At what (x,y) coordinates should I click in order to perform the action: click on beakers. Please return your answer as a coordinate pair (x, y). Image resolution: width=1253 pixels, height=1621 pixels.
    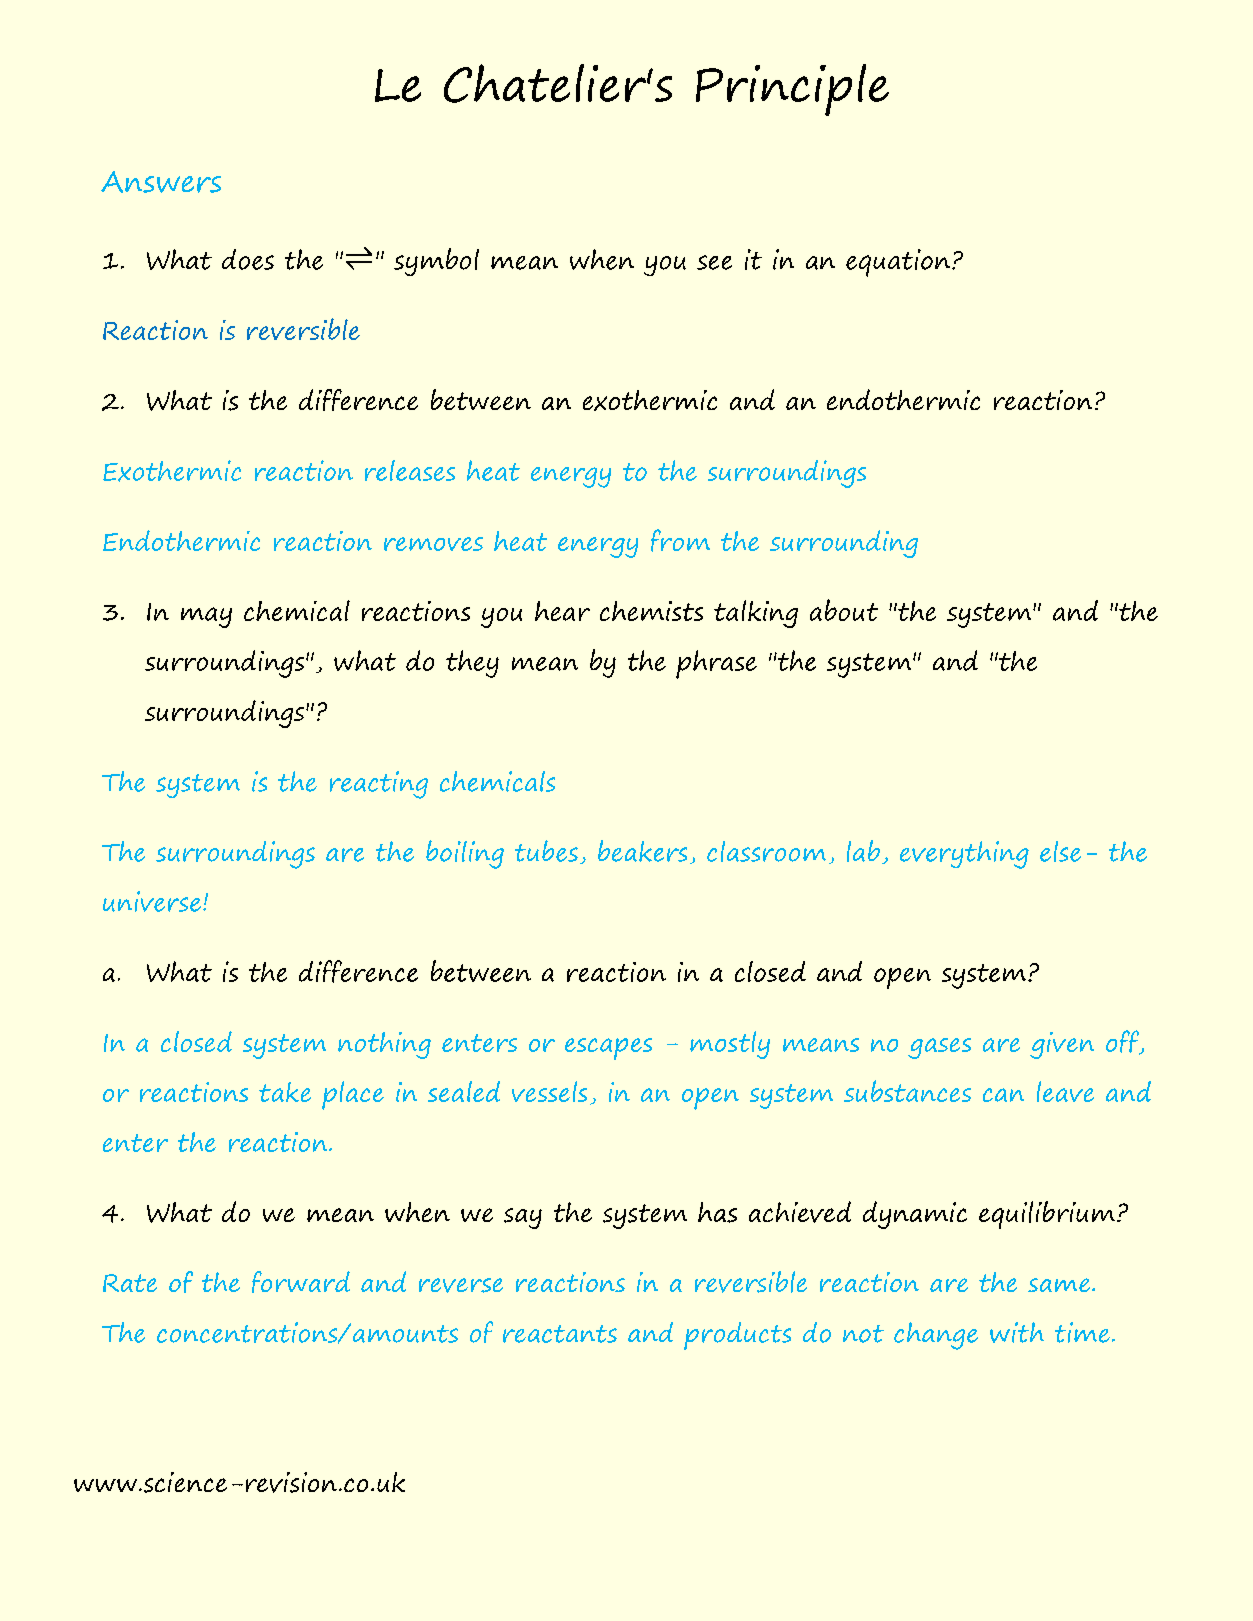
    Looking at the image, I should click on (642, 851).
